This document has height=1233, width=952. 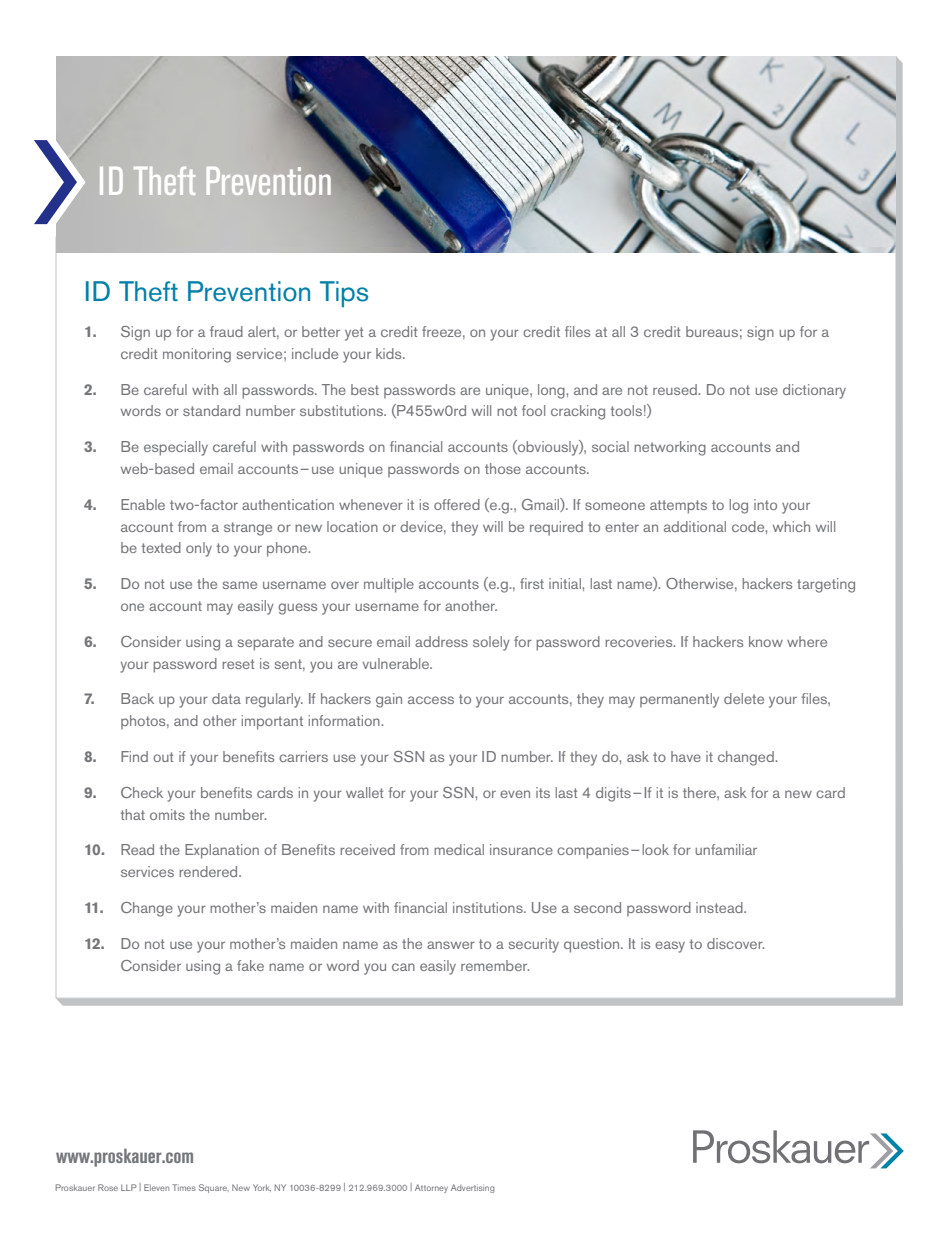 What do you see at coordinates (390, 353) in the document?
I see `kids` at bounding box center [390, 353].
